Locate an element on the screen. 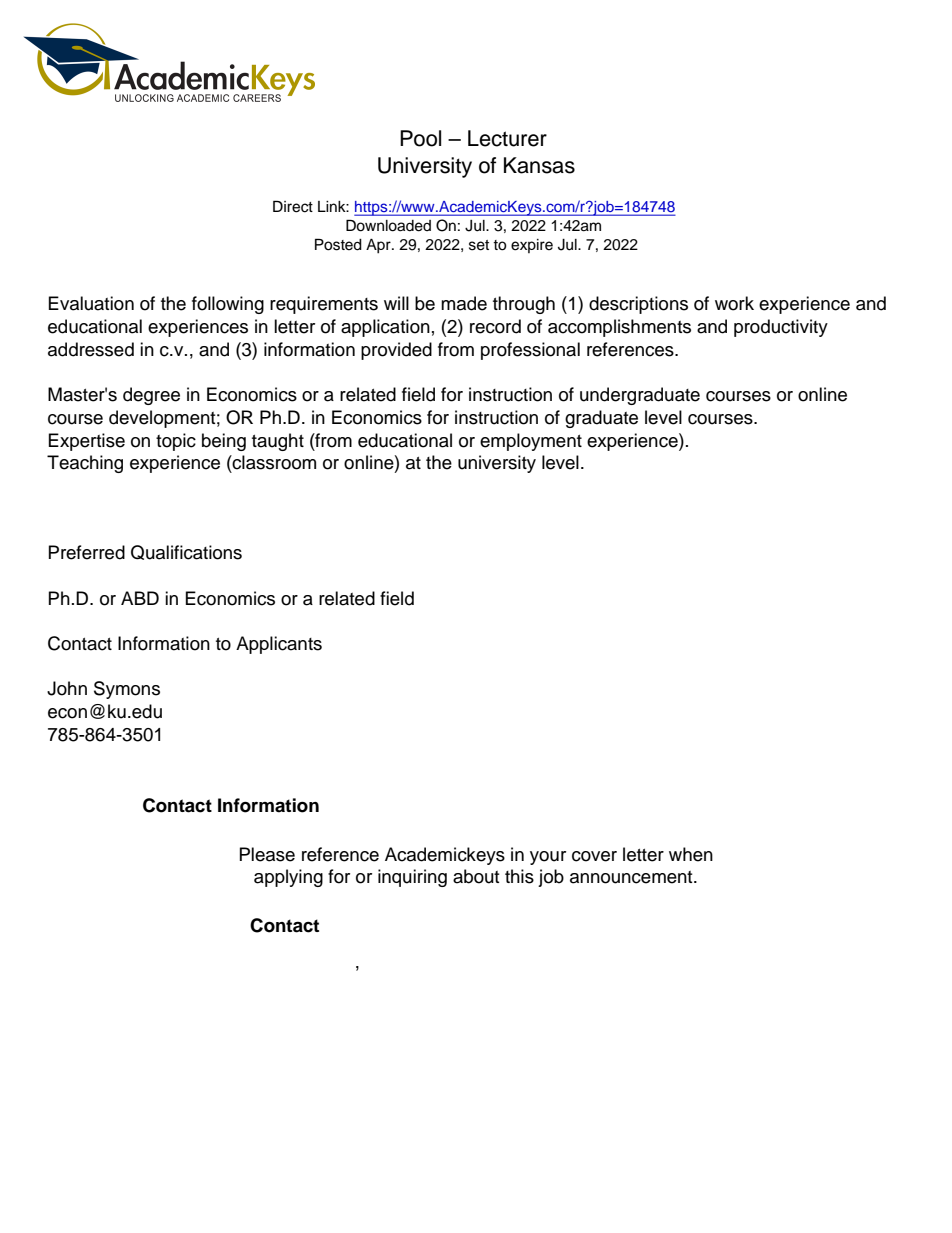  Pool is located at coordinates (420, 138).
